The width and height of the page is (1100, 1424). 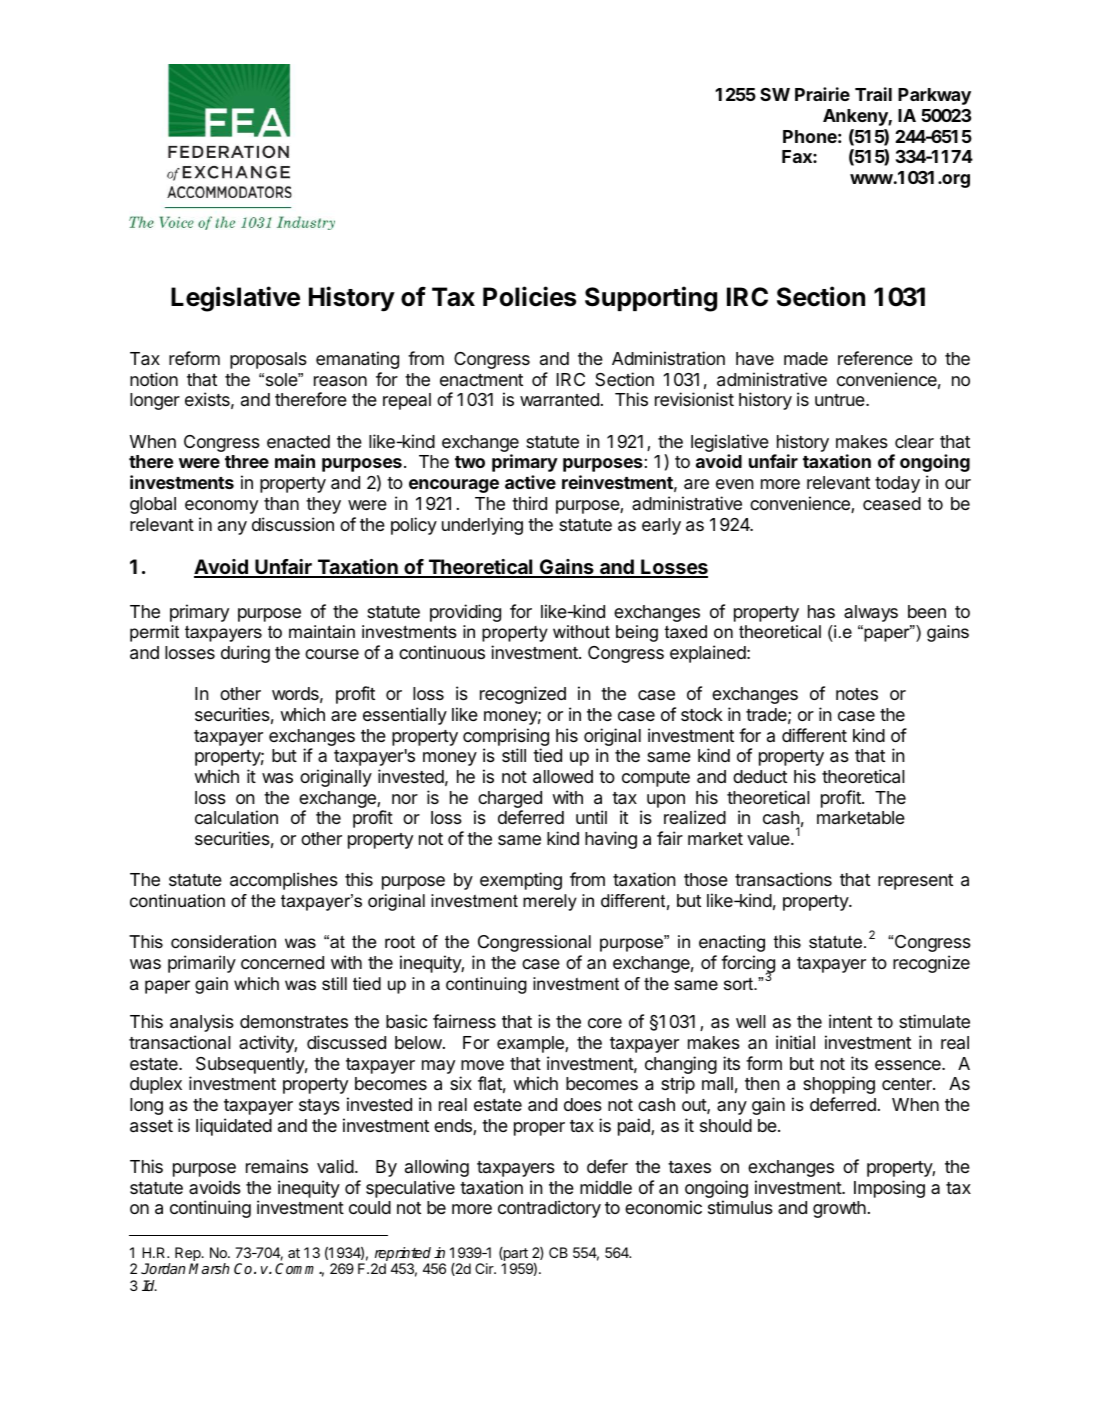 What do you see at coordinates (783, 879) in the page?
I see `transactions` at bounding box center [783, 879].
